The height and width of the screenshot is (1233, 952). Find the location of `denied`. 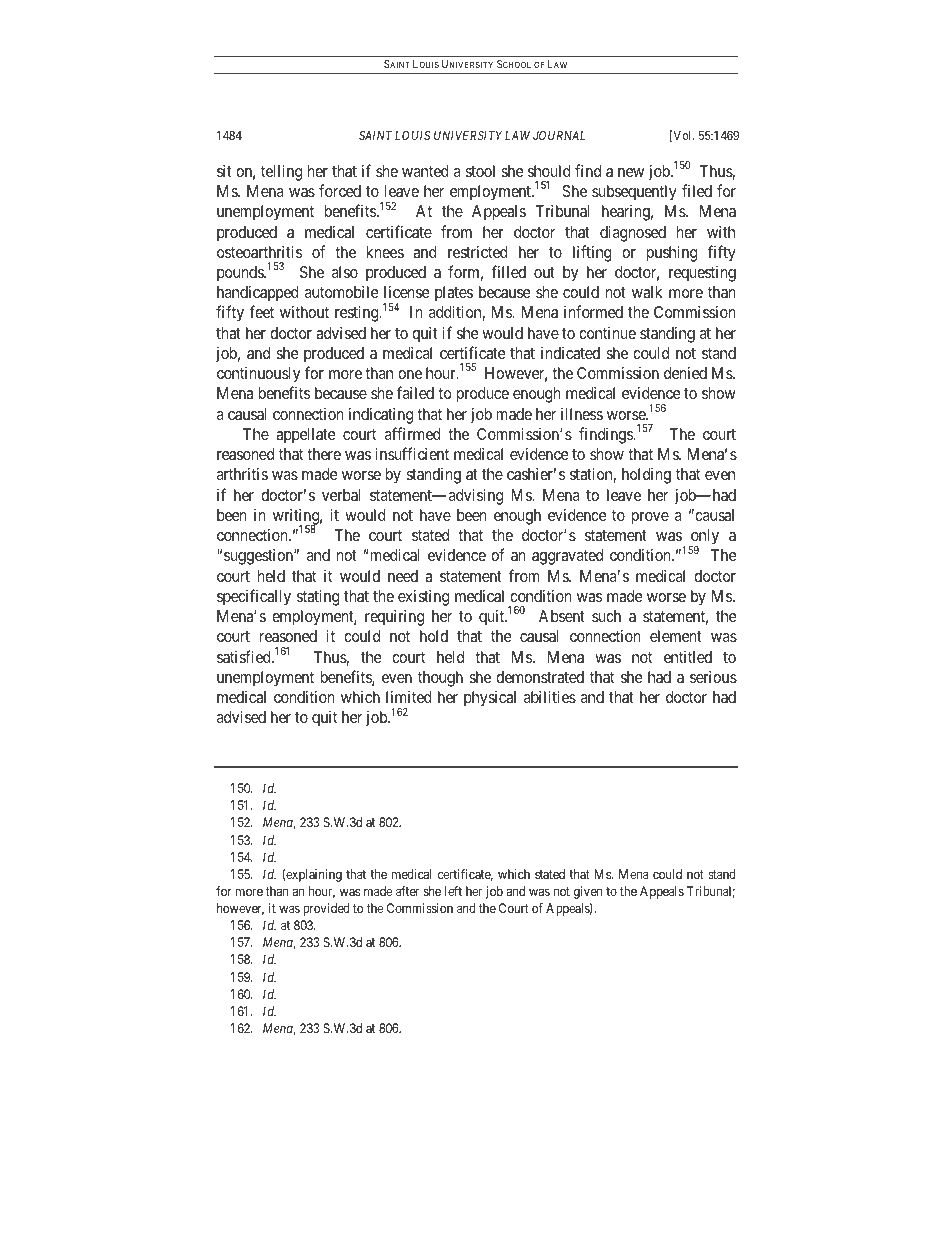

denied is located at coordinates (685, 373).
